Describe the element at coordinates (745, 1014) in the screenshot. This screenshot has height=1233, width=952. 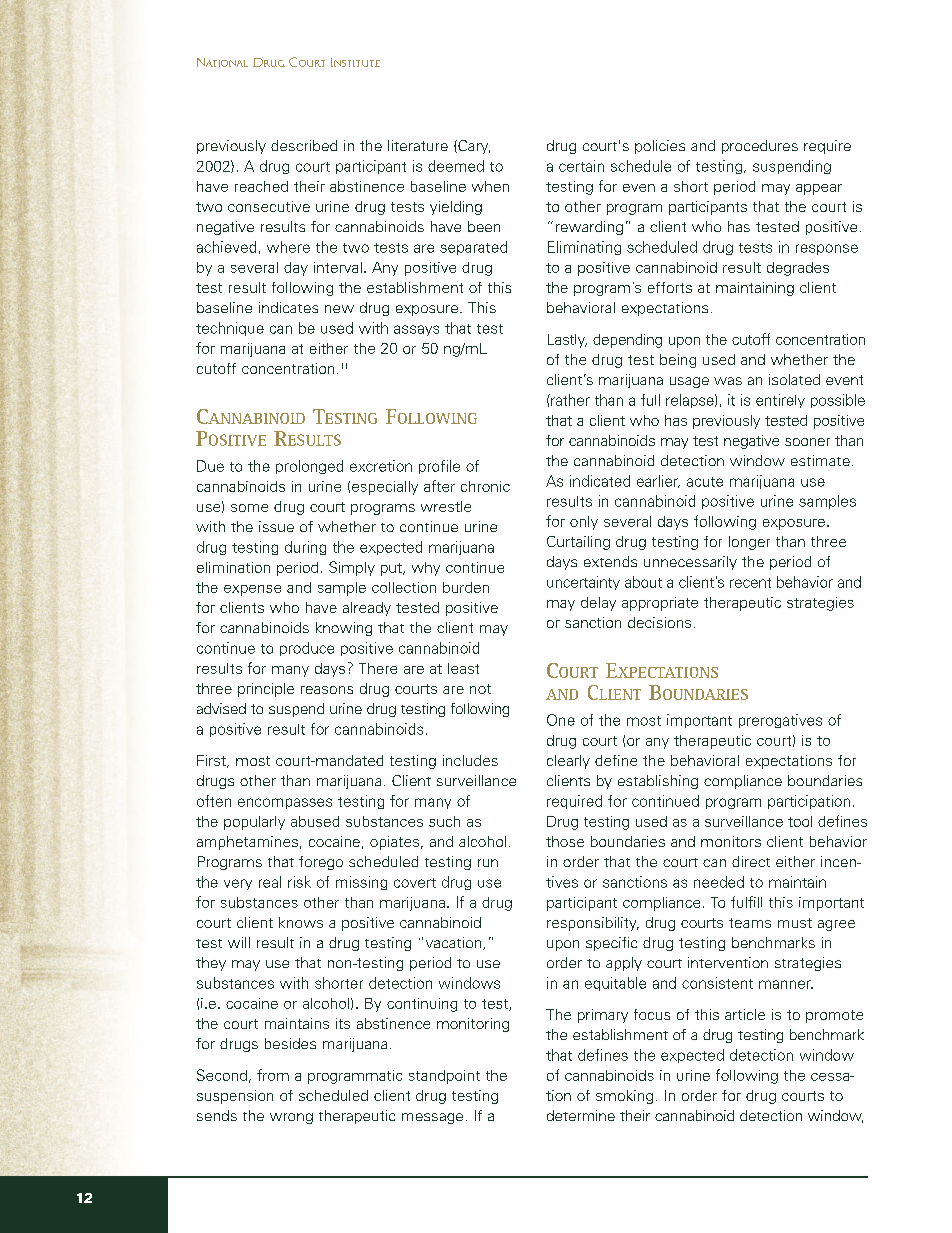
I see `article` at that location.
